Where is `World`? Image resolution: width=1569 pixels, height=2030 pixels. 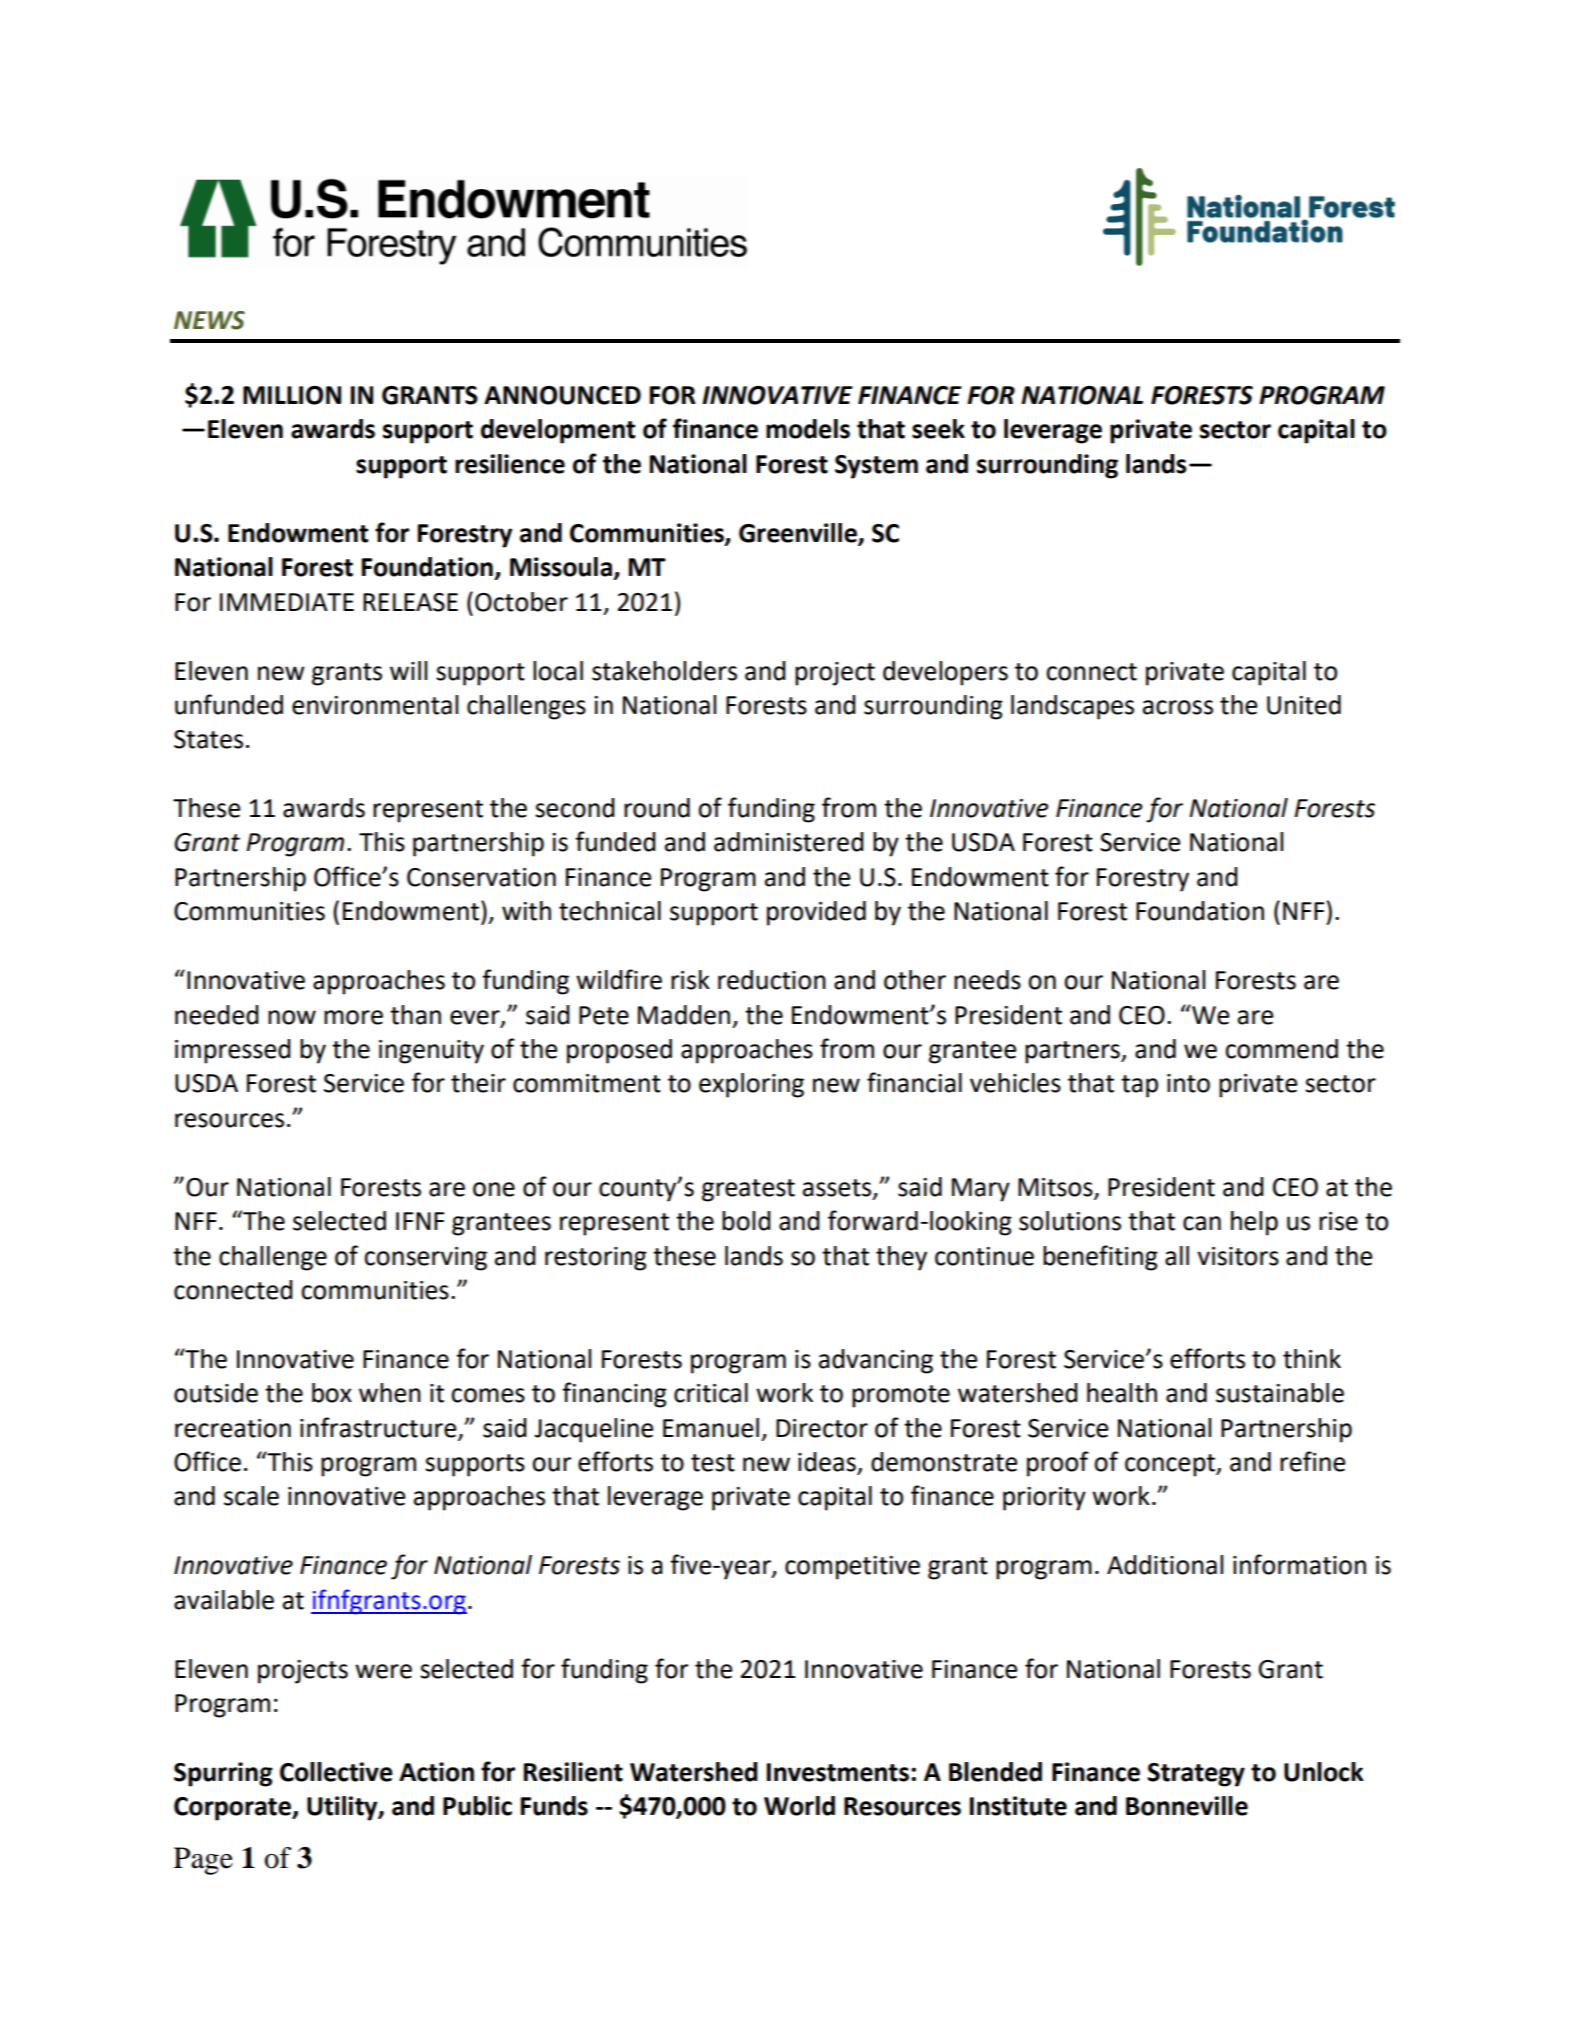 World is located at coordinates (799, 1806).
